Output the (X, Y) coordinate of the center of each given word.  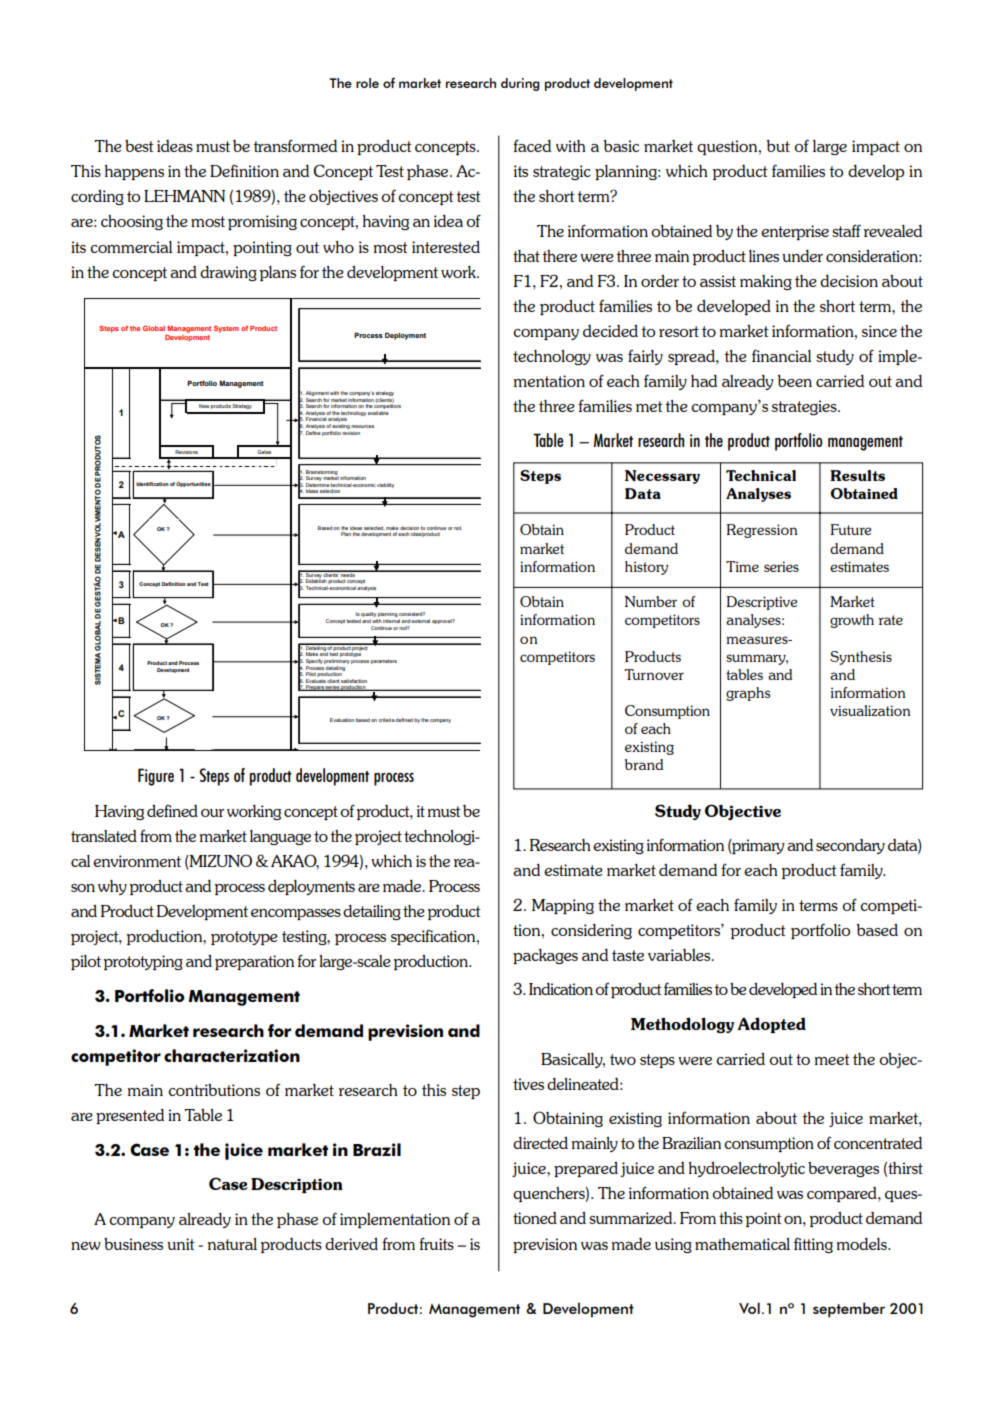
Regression (762, 531)
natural (232, 1244)
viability (385, 485)
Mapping (563, 906)
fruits (436, 1243)
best (139, 146)
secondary (850, 846)
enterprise (795, 232)
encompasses (296, 914)
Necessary (662, 477)
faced (532, 145)
